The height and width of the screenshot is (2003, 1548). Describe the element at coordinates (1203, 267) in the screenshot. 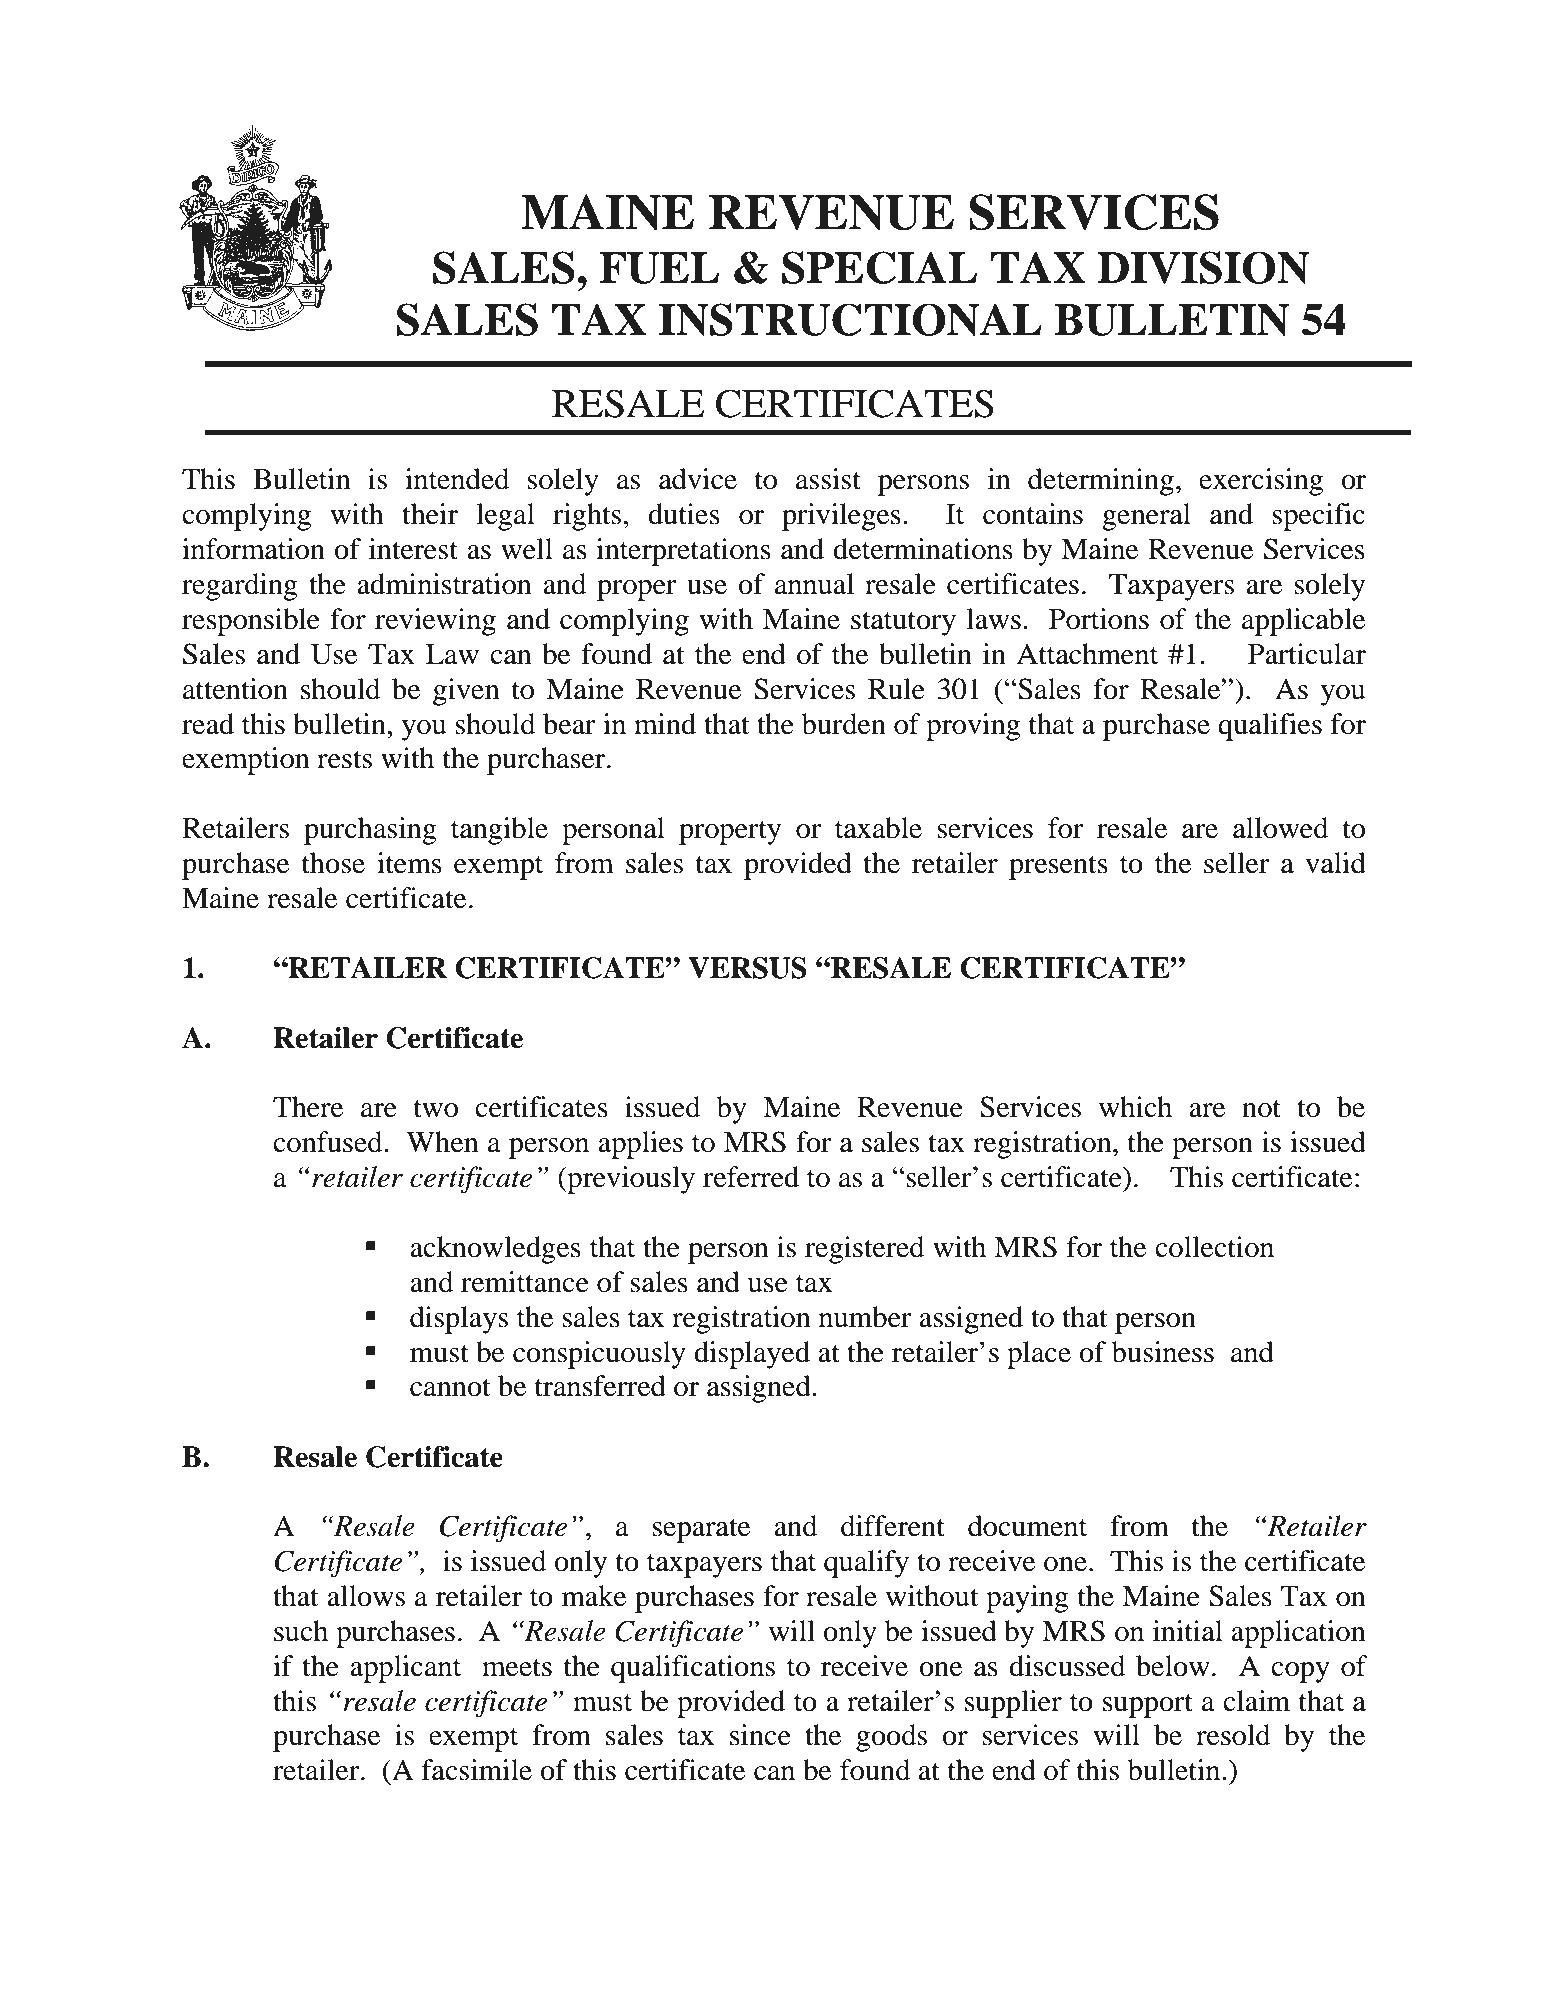

I see `DIVISION` at that location.
